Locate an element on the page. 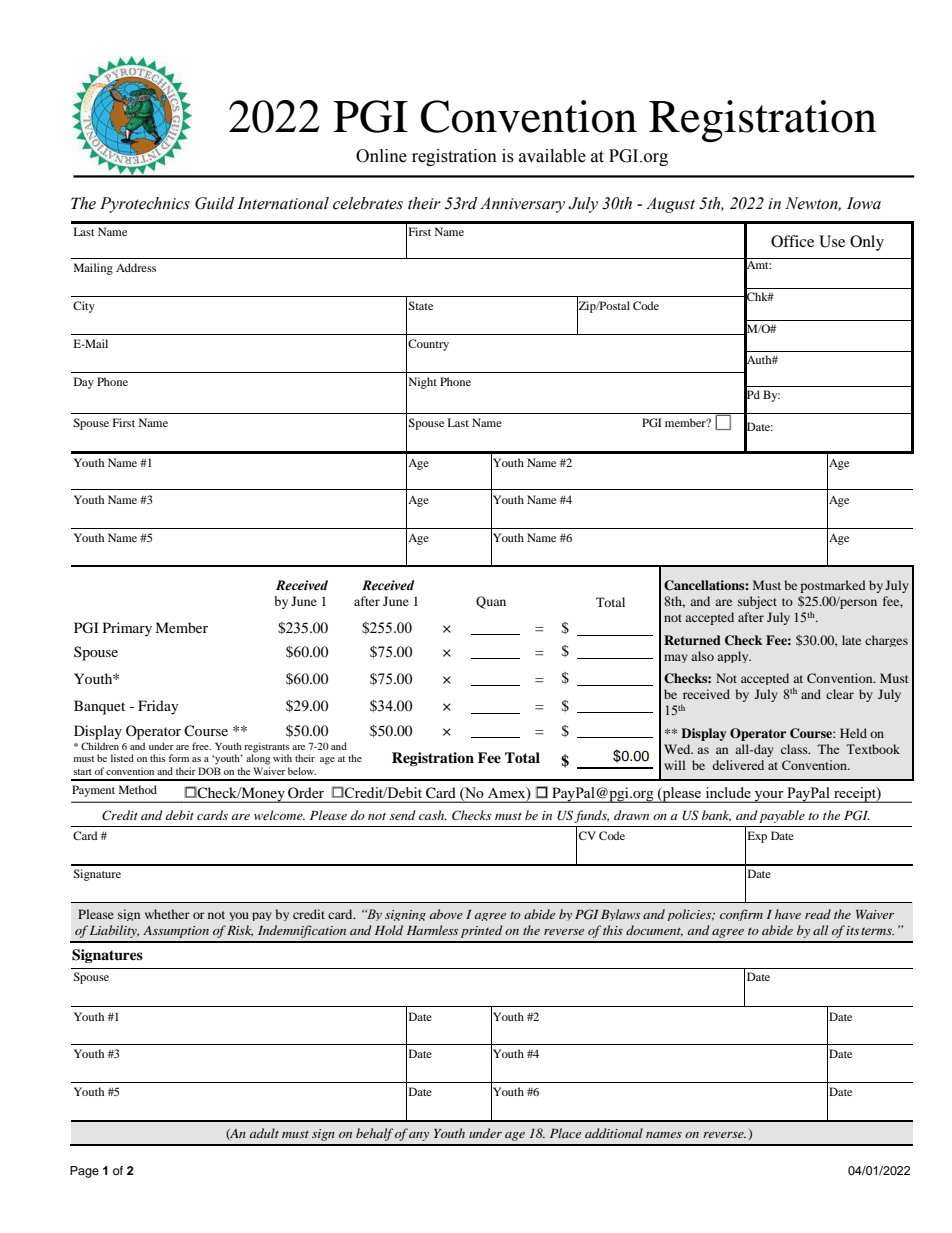 The height and width of the image is (1233, 952). subject is located at coordinates (757, 602).
